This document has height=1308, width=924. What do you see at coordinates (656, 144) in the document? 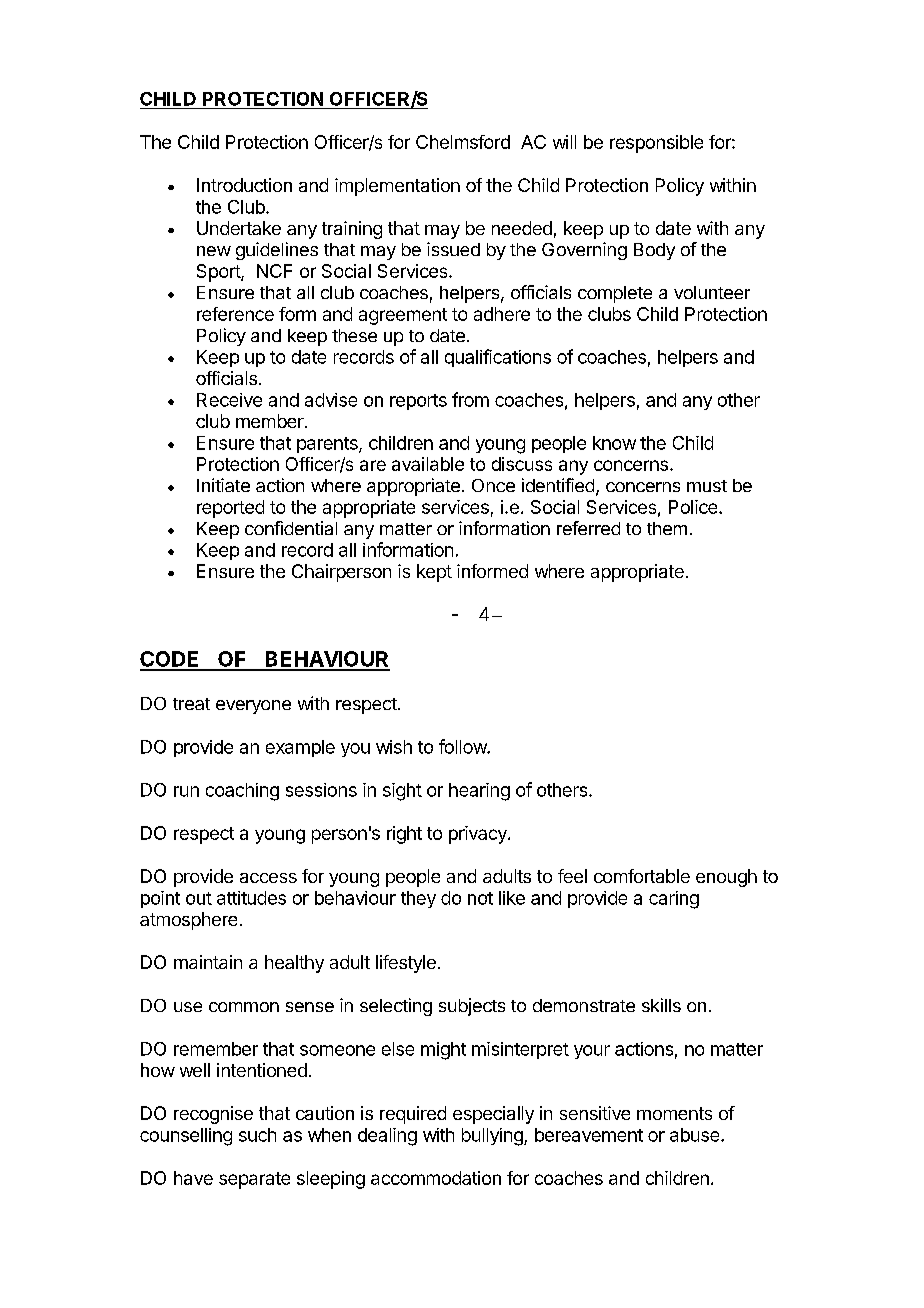
I see `responsible` at bounding box center [656, 144].
